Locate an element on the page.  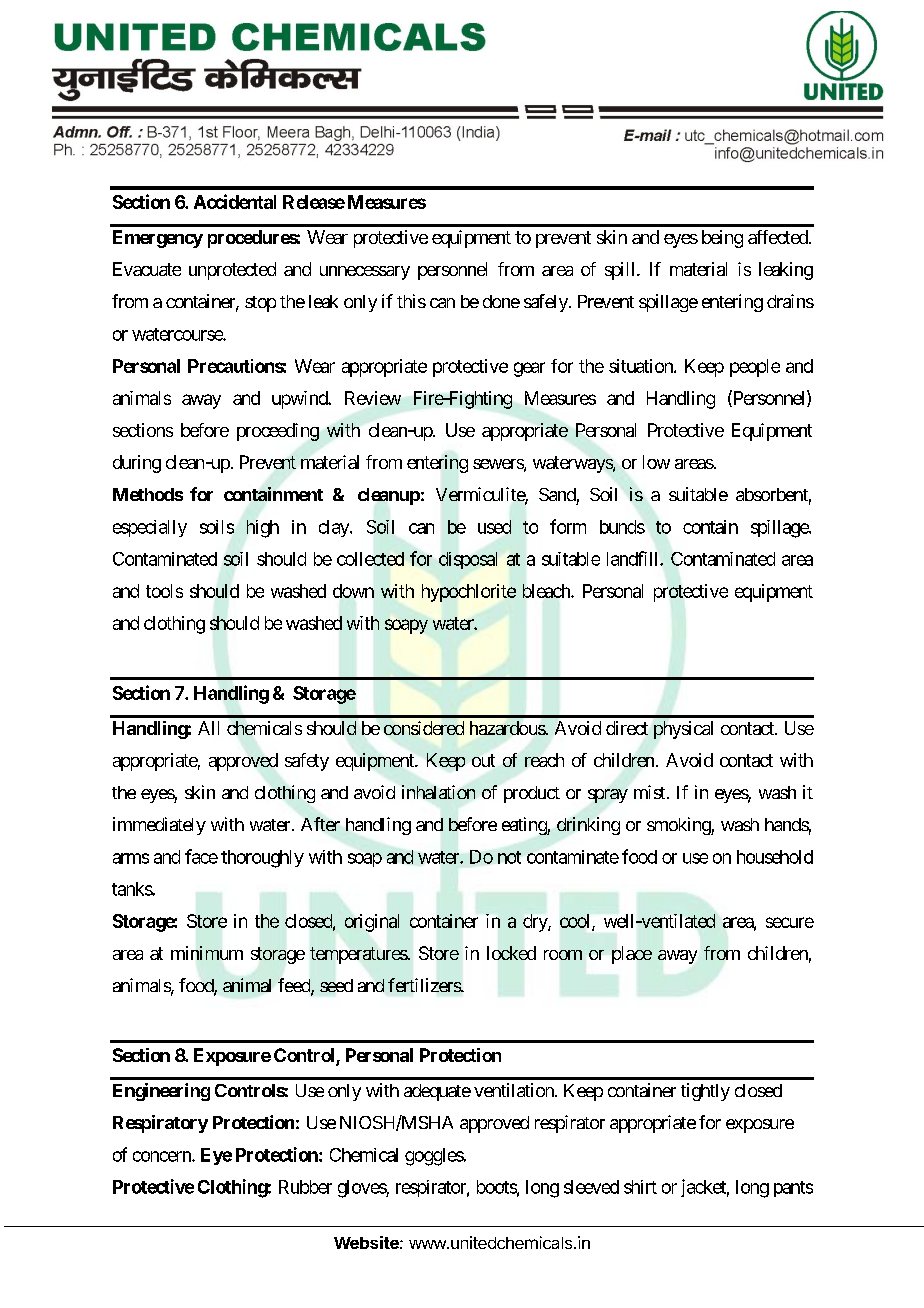
disposal is located at coordinates (468, 560).
